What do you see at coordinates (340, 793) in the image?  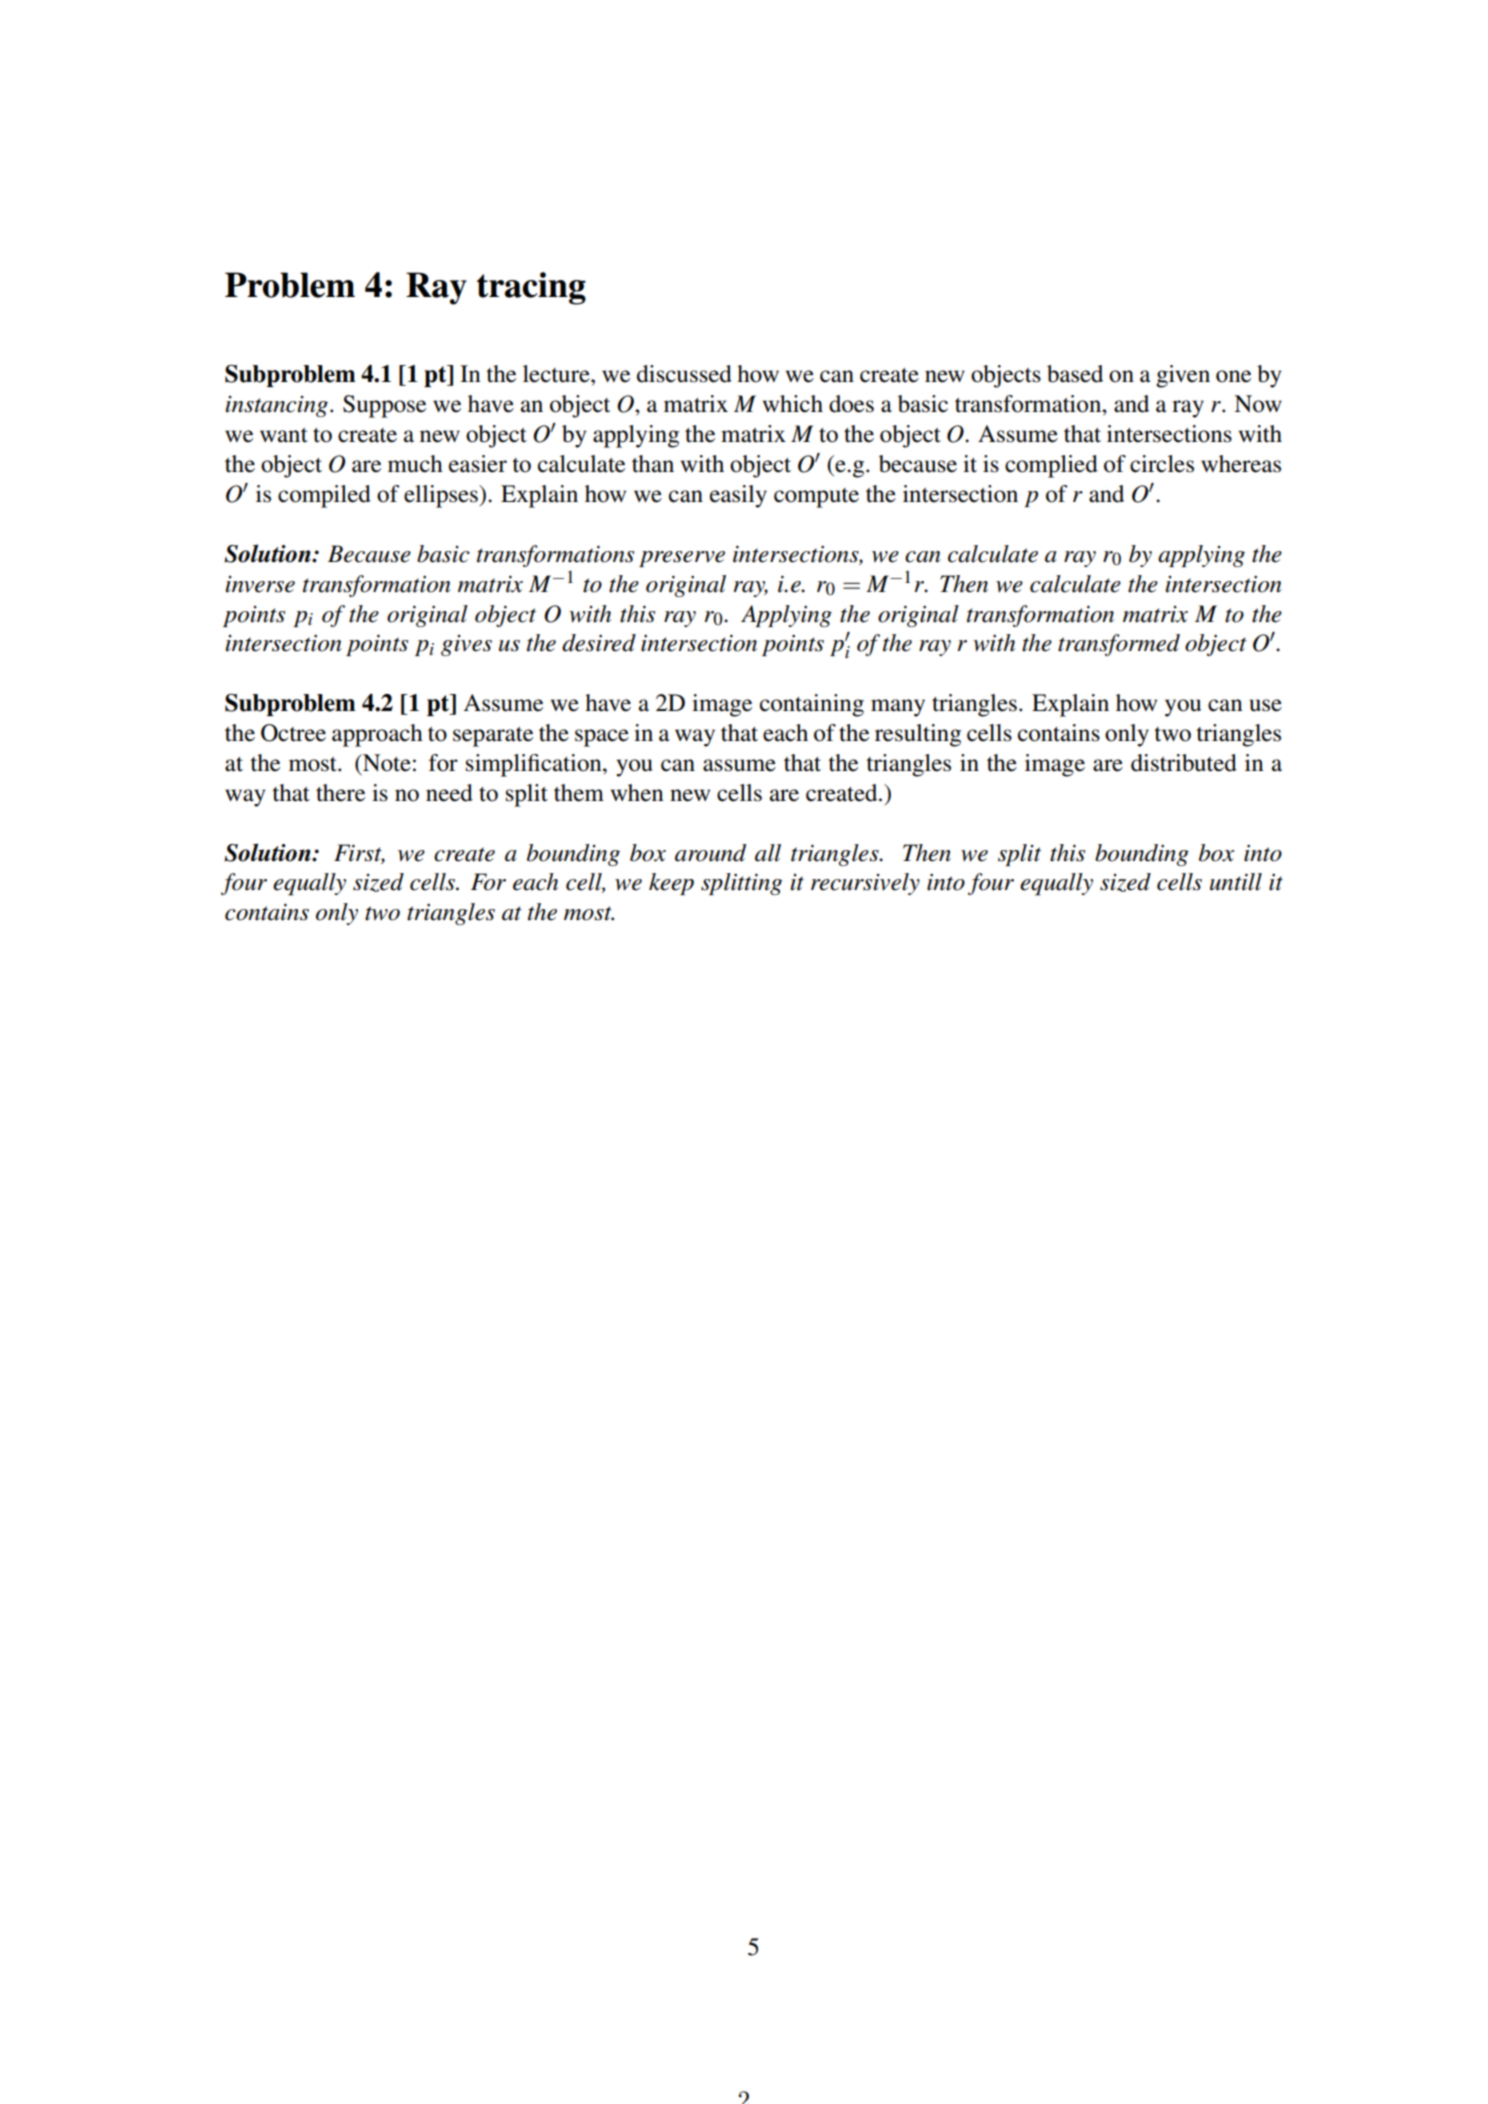 I see `there` at bounding box center [340, 793].
